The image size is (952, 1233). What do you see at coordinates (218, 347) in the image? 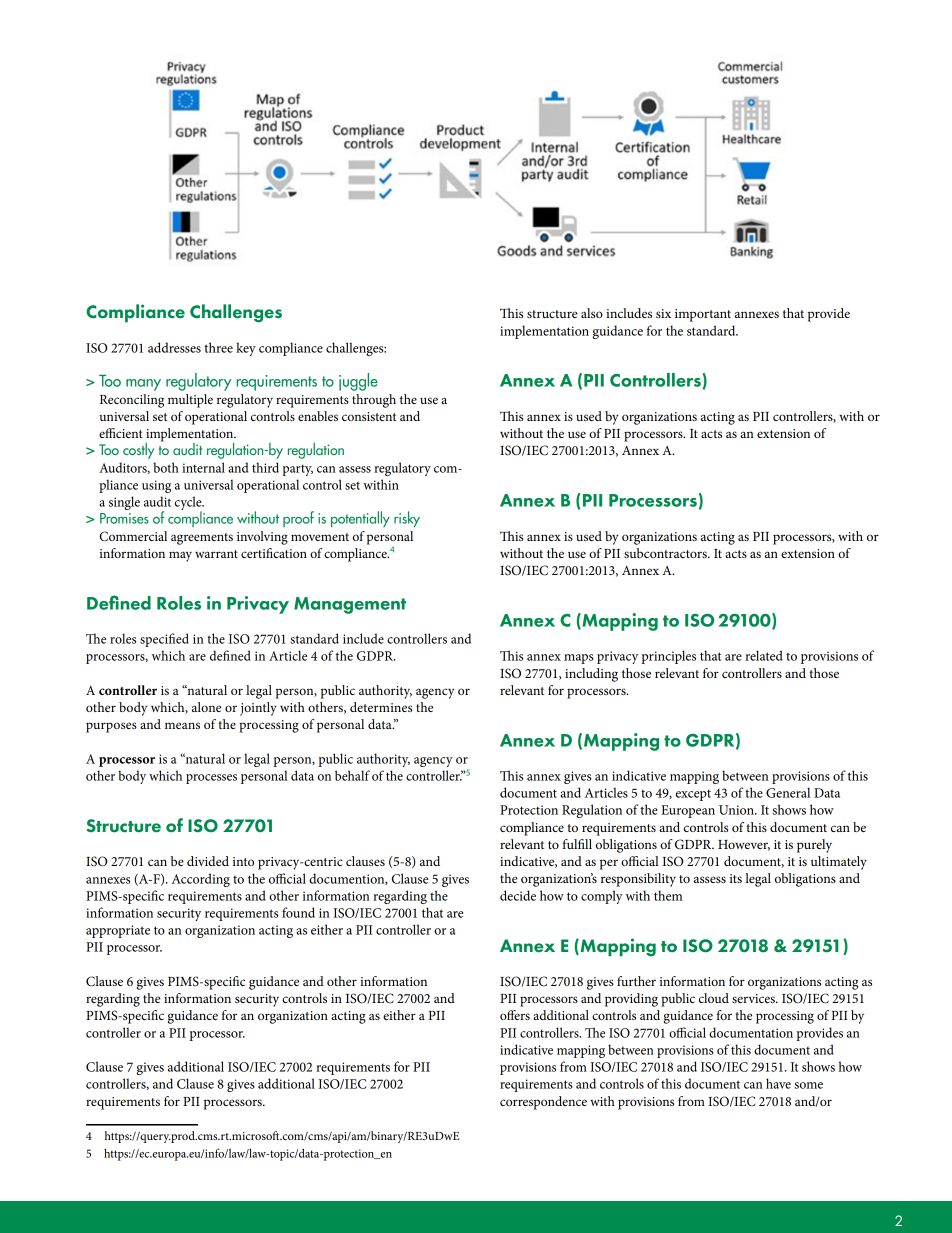
I see `three` at bounding box center [218, 347].
